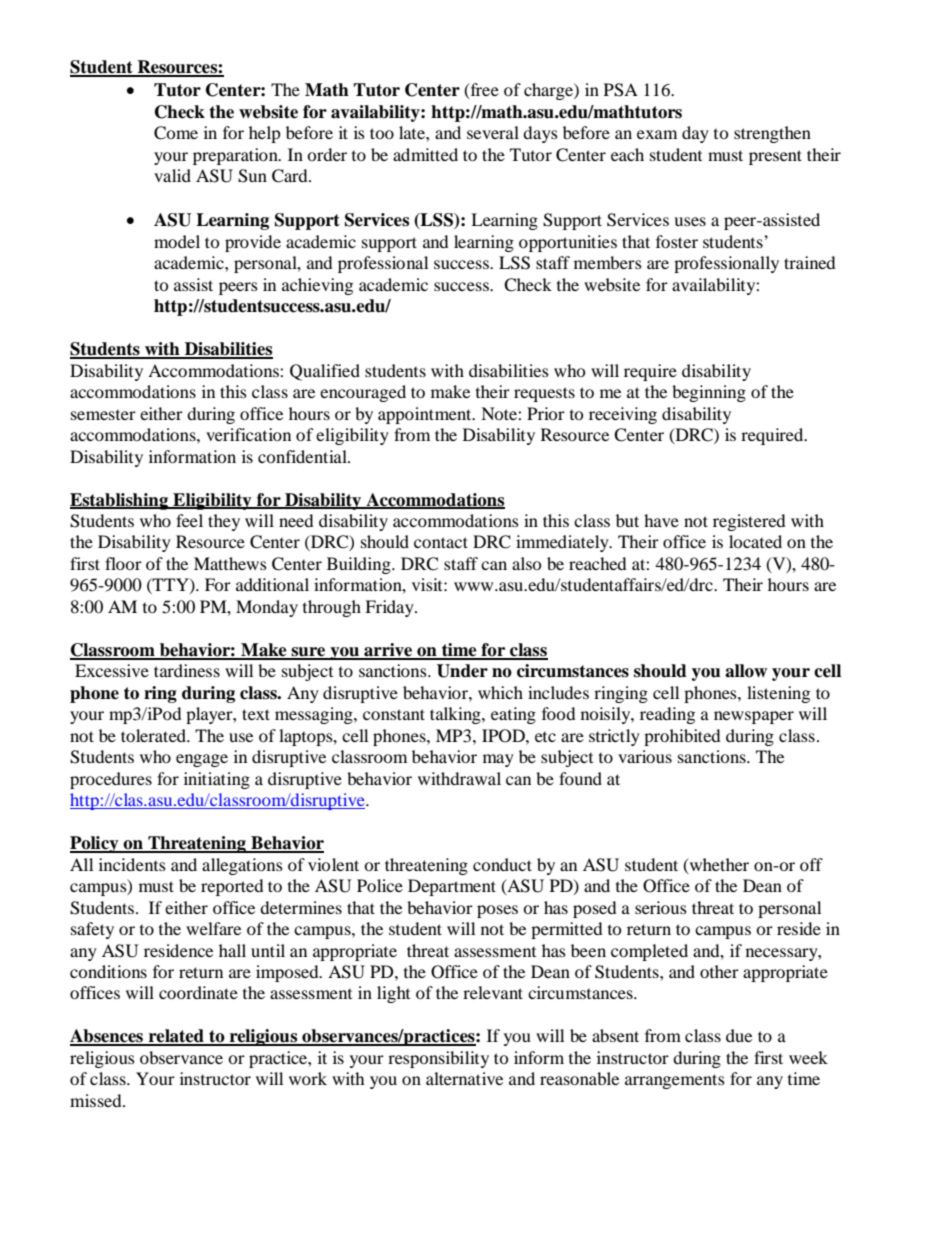  I want to click on beginning, so click(709, 393).
